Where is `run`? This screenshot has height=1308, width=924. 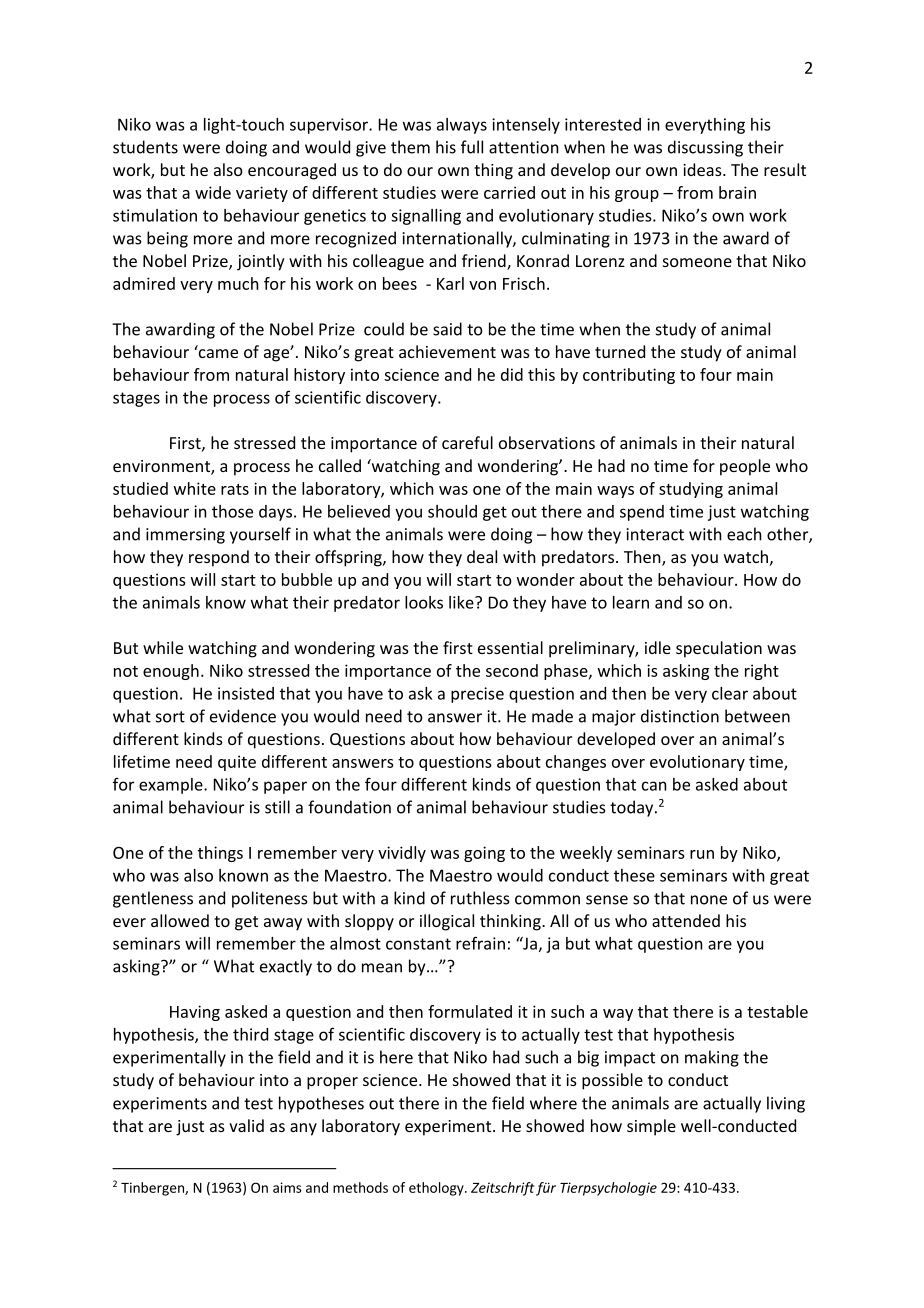
run is located at coordinates (702, 854).
